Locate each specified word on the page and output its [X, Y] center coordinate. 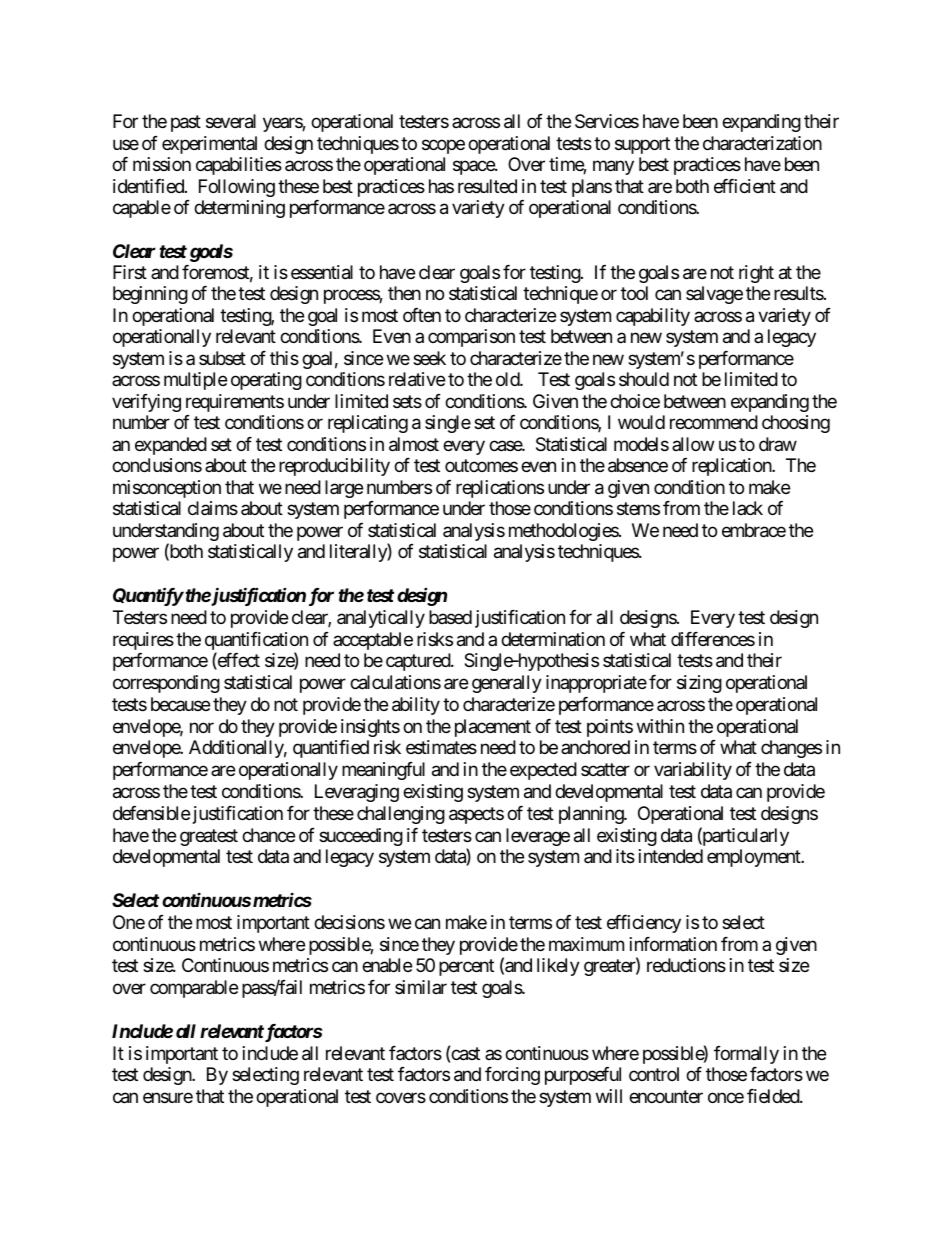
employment [755, 858]
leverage [538, 837]
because [180, 704]
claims [213, 508]
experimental [209, 145]
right [756, 274]
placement [493, 728]
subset [222, 358]
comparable [194, 989]
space [474, 168]
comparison [471, 338]
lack [748, 508]
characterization [762, 143]
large [344, 489]
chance [268, 835]
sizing [699, 684]
